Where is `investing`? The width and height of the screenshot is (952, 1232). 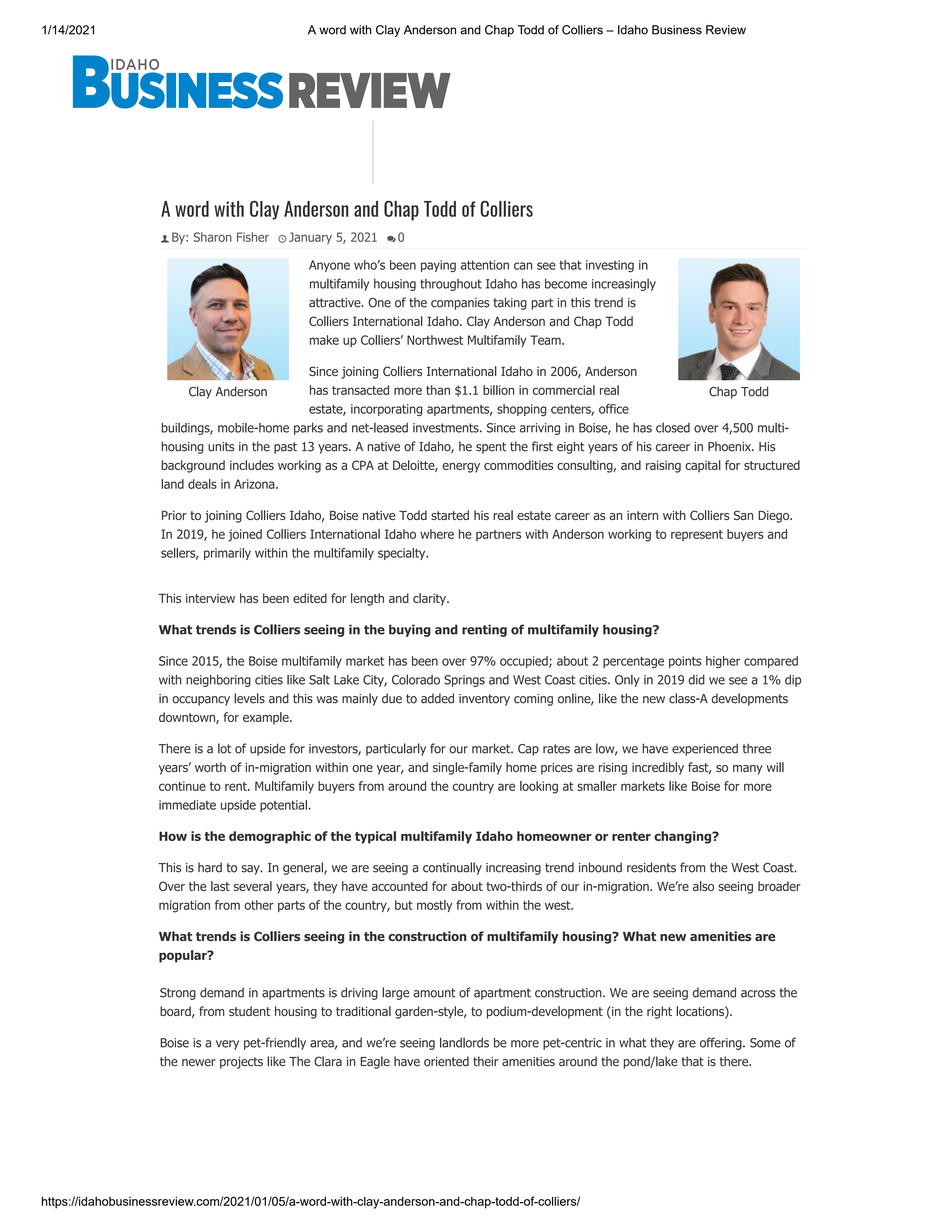 investing is located at coordinates (610, 266).
